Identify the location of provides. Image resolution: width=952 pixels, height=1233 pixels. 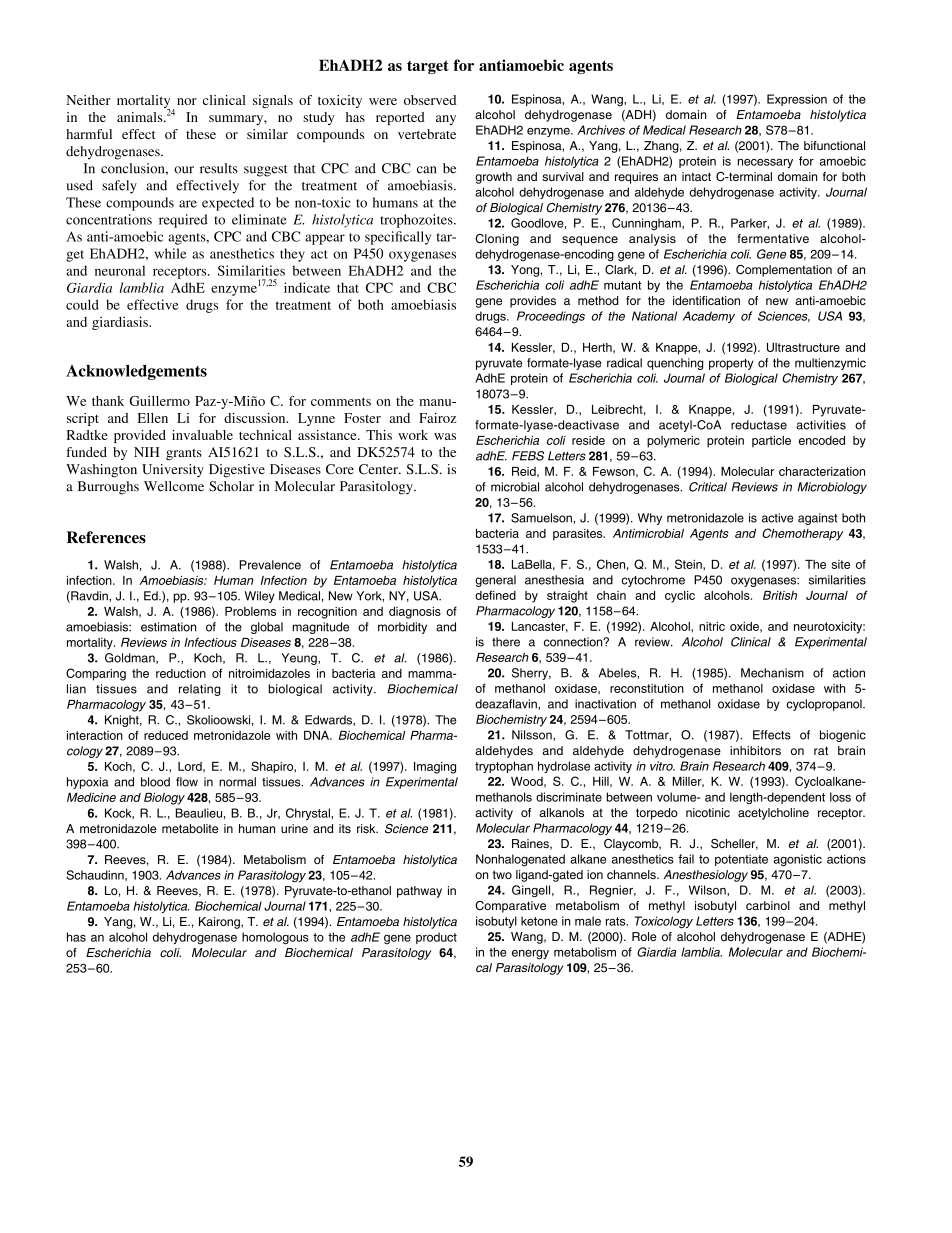
(533, 302).
